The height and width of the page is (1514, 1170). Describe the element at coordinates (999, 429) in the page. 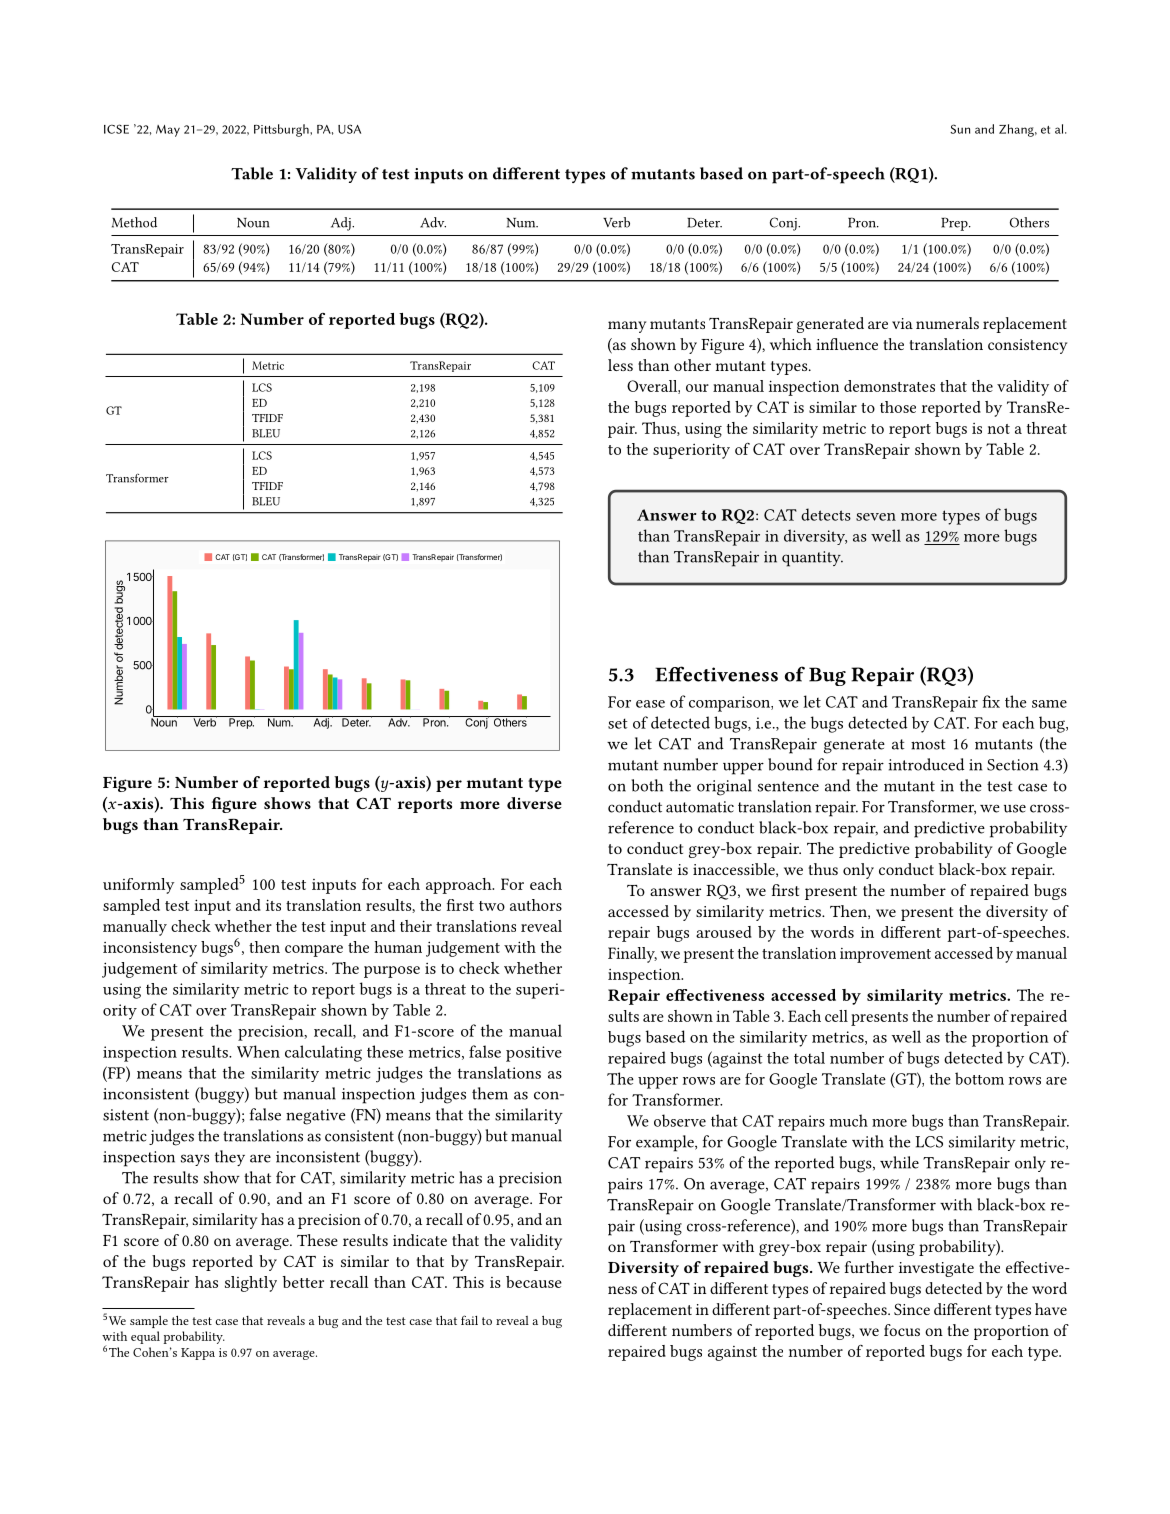

I see `not` at that location.
